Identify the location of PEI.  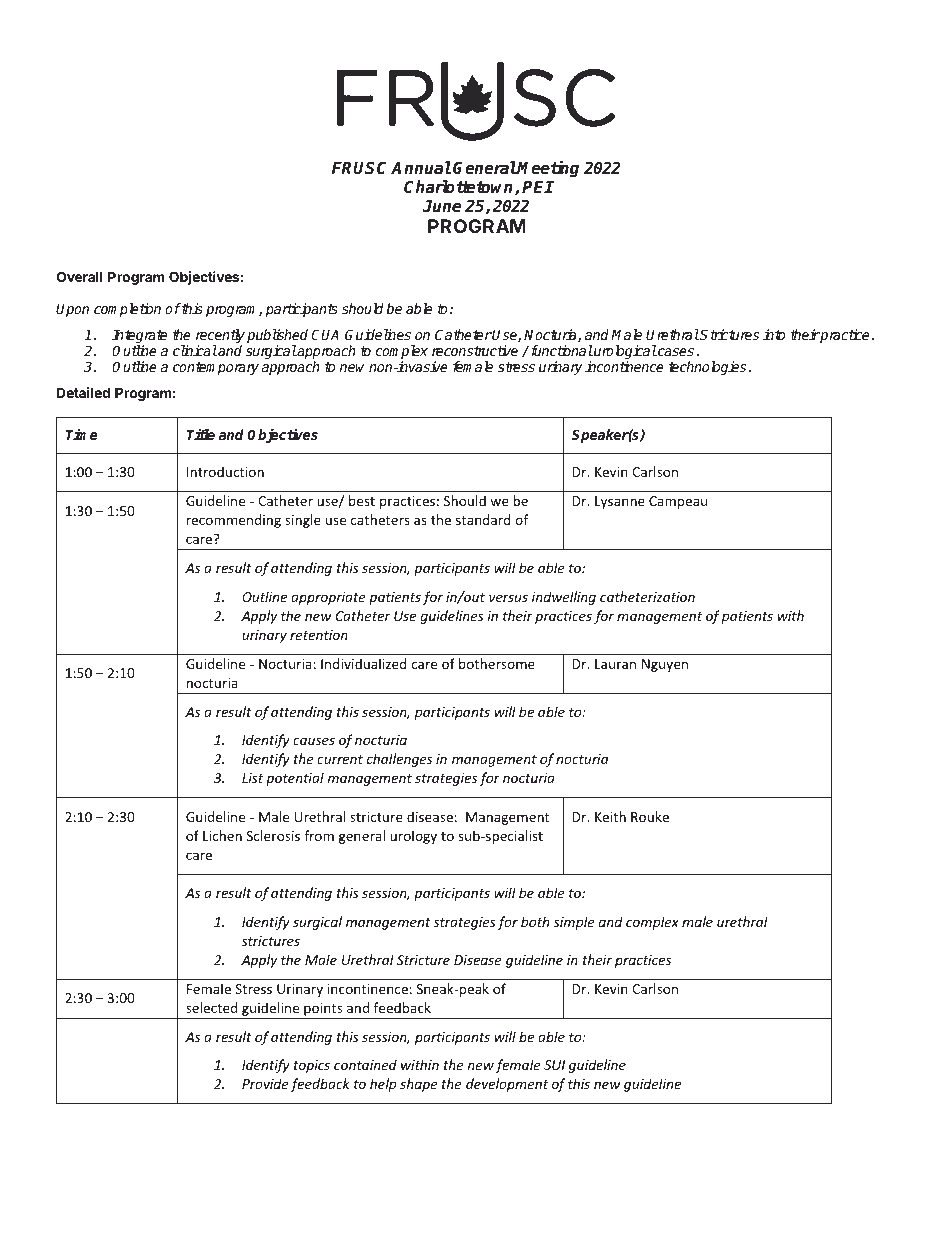
(537, 187).
